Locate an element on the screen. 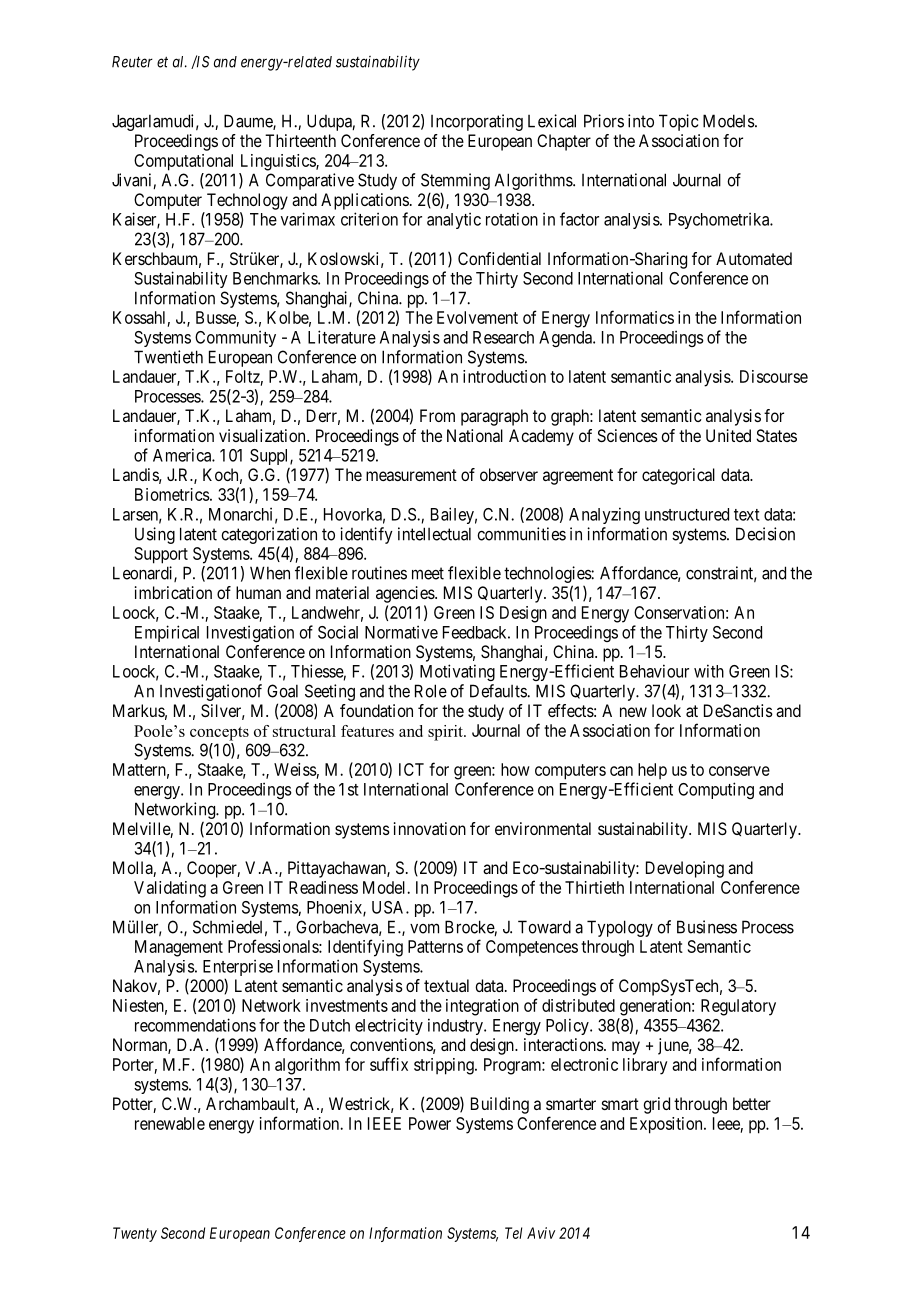 The width and height of the screenshot is (924, 1308). Developing is located at coordinates (685, 869).
